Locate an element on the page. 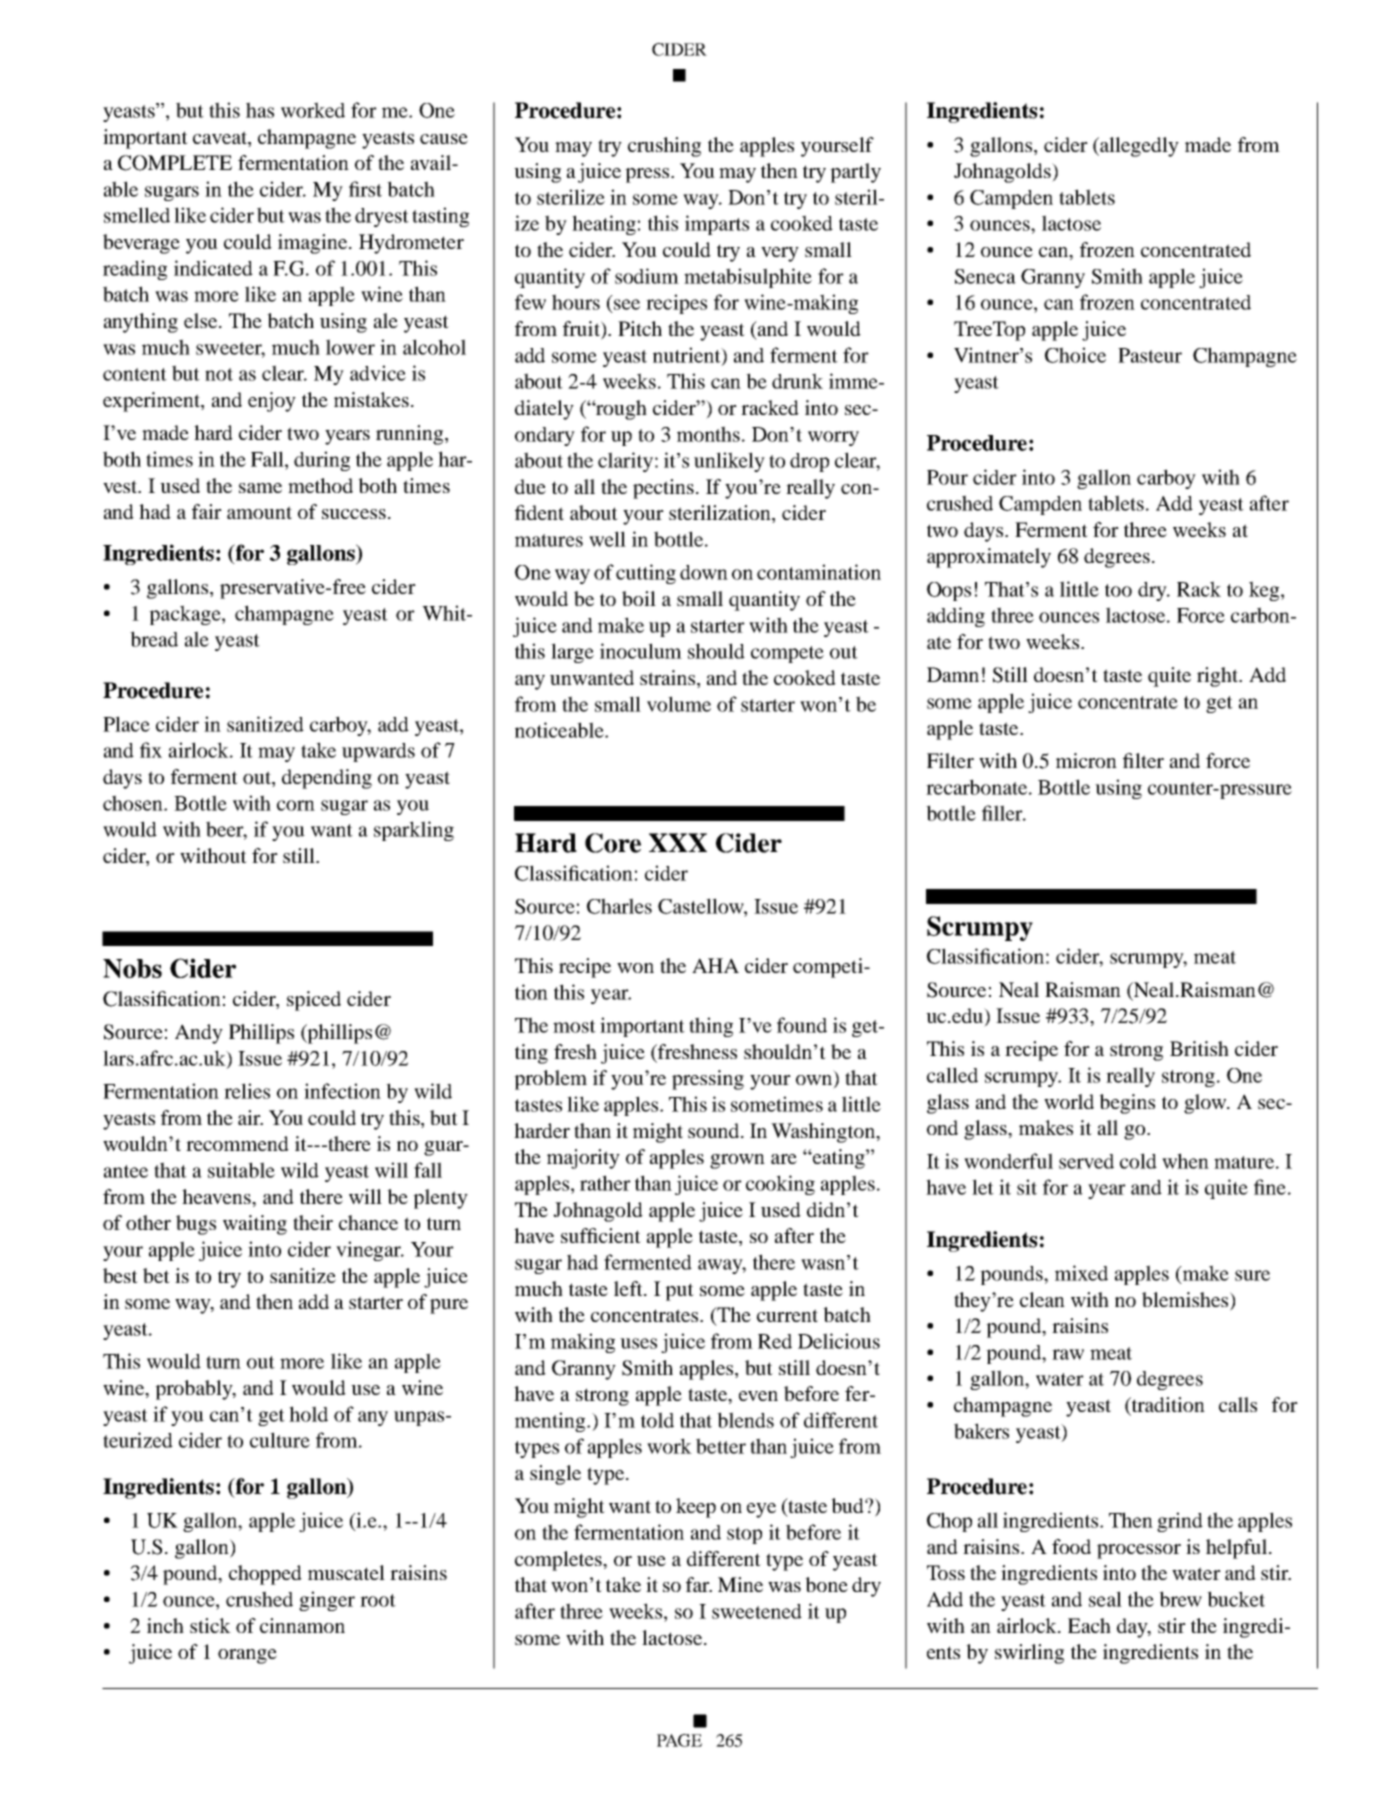  has is located at coordinates (260, 110).
